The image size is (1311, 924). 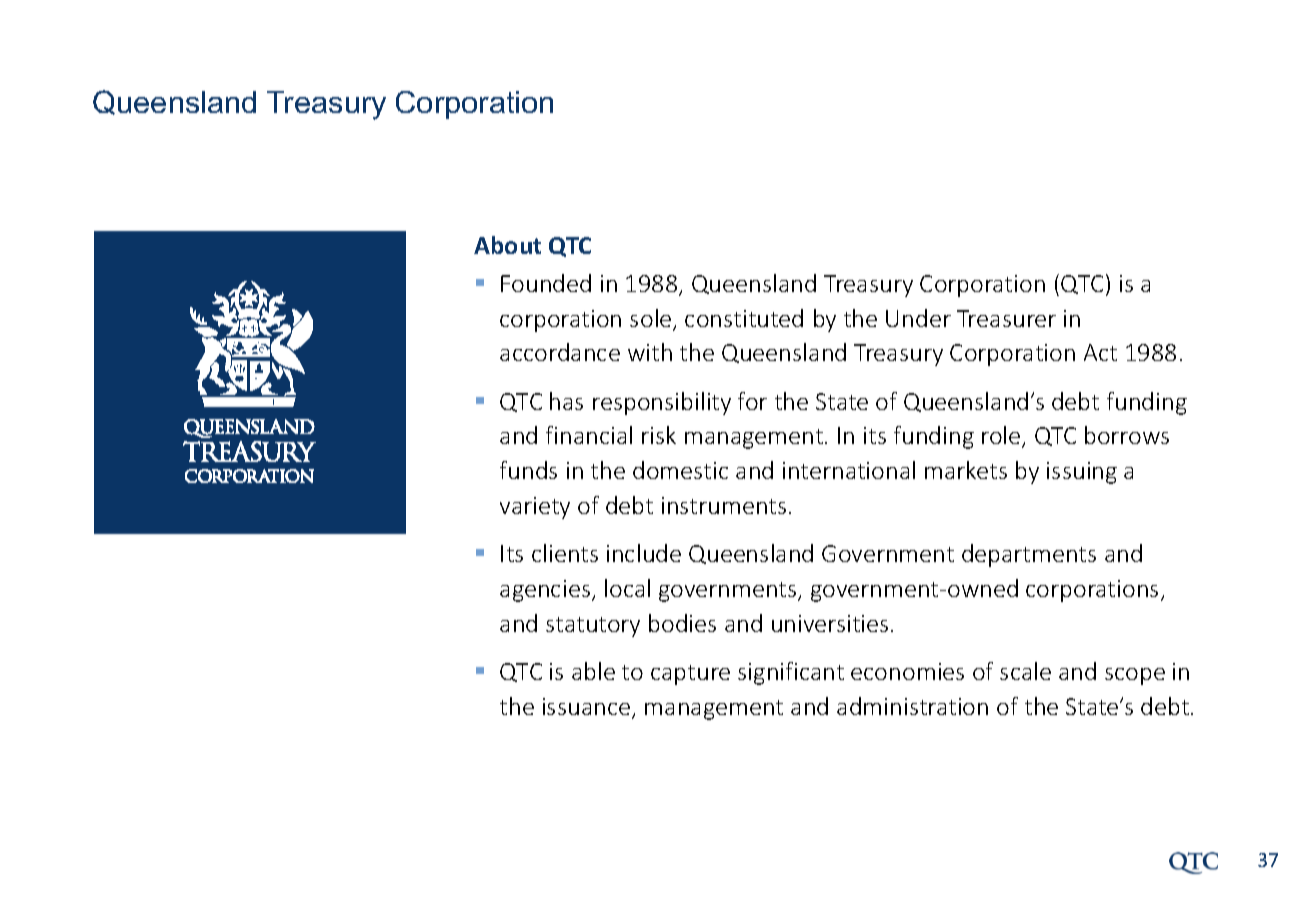 I want to click on Treasurer, so click(x=1006, y=318).
